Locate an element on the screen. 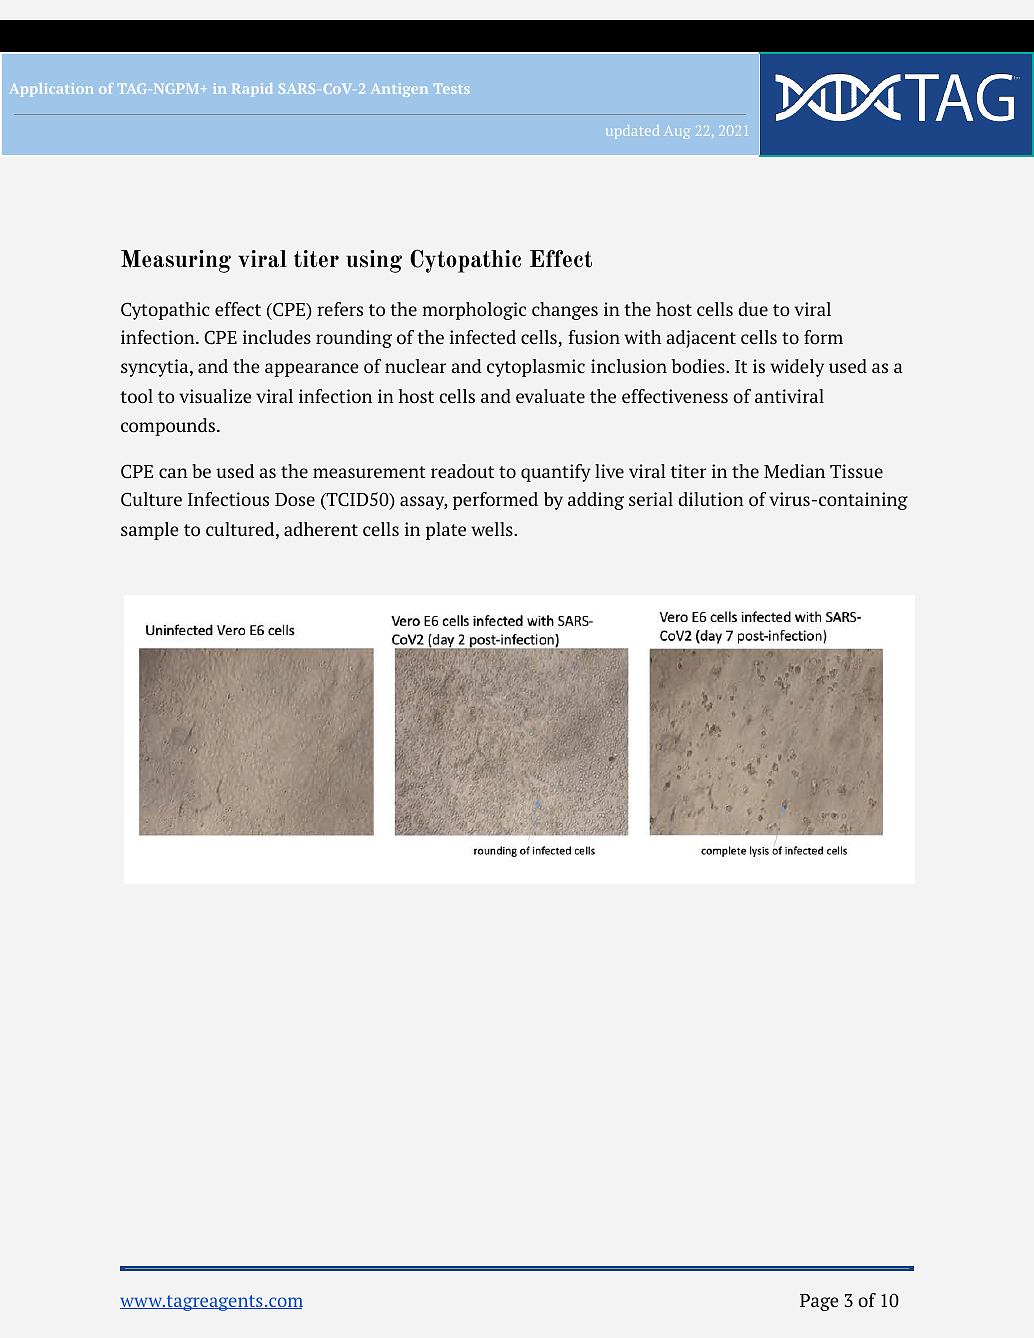  Aug is located at coordinates (677, 132).
